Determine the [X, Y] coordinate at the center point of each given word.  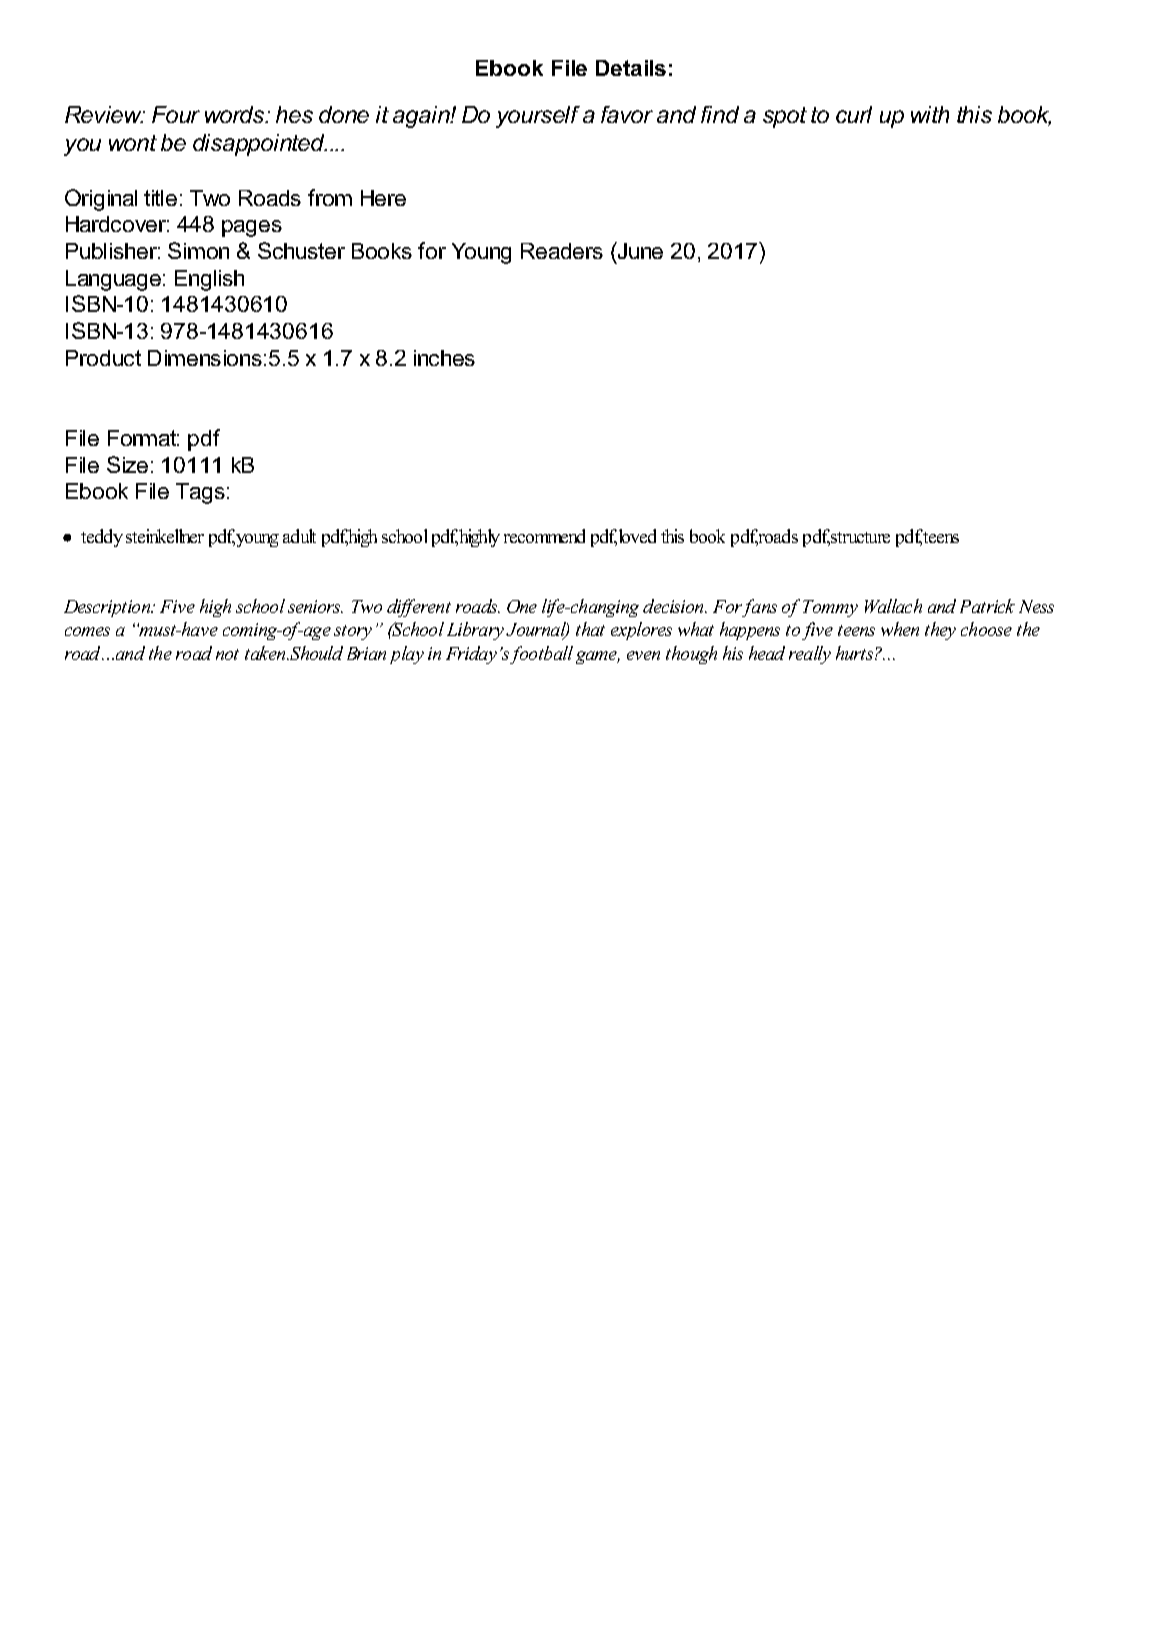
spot [785, 117]
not [227, 654]
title [160, 198]
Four [176, 114]
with [930, 114]
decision [675, 606]
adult [299, 536]
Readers [562, 251]
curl [854, 114]
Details [631, 68]
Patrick [987, 606]
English [209, 280]
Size [127, 464]
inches [444, 358]
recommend [544, 536]
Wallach [893, 606]
